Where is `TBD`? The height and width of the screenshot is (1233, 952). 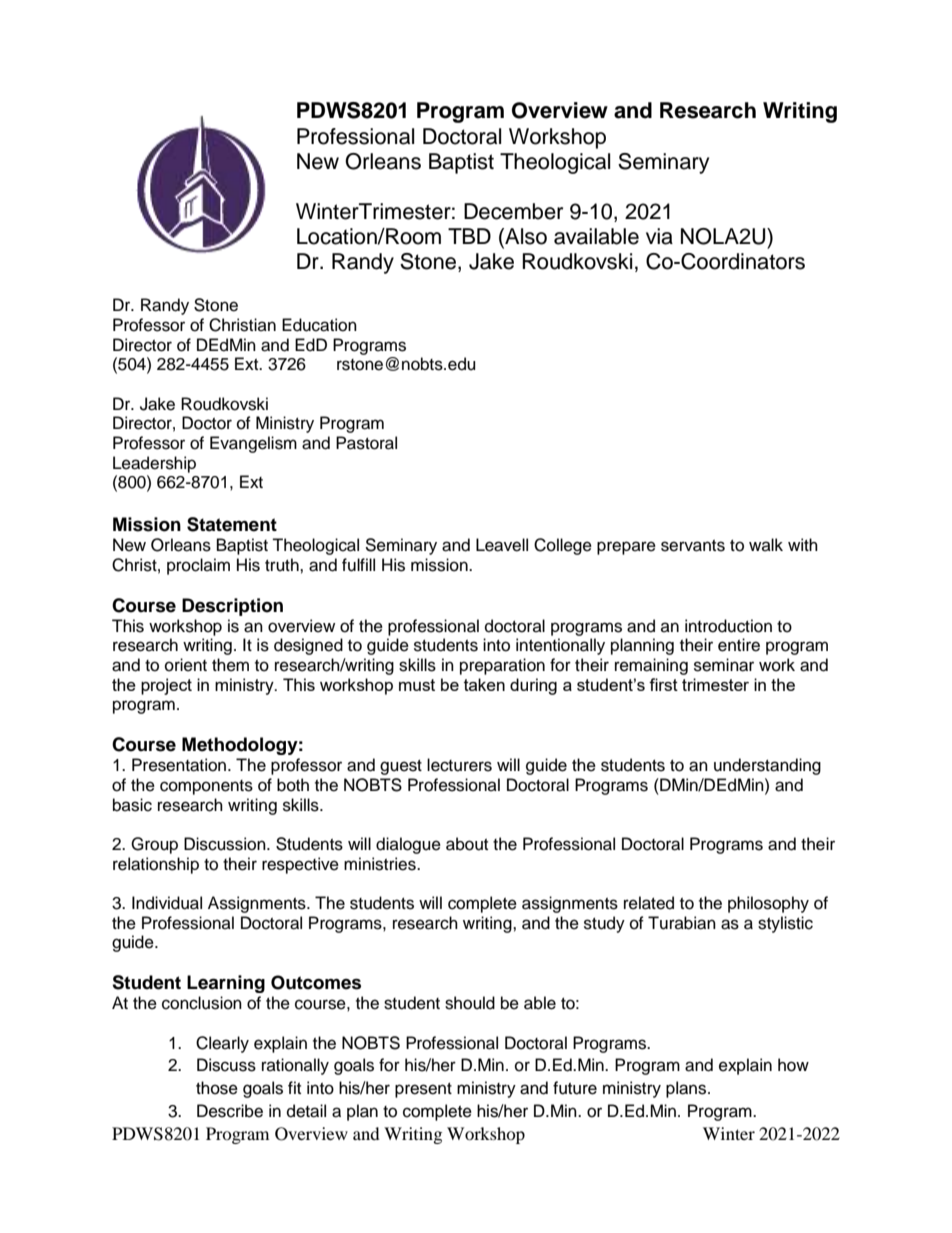 TBD is located at coordinates (469, 236).
